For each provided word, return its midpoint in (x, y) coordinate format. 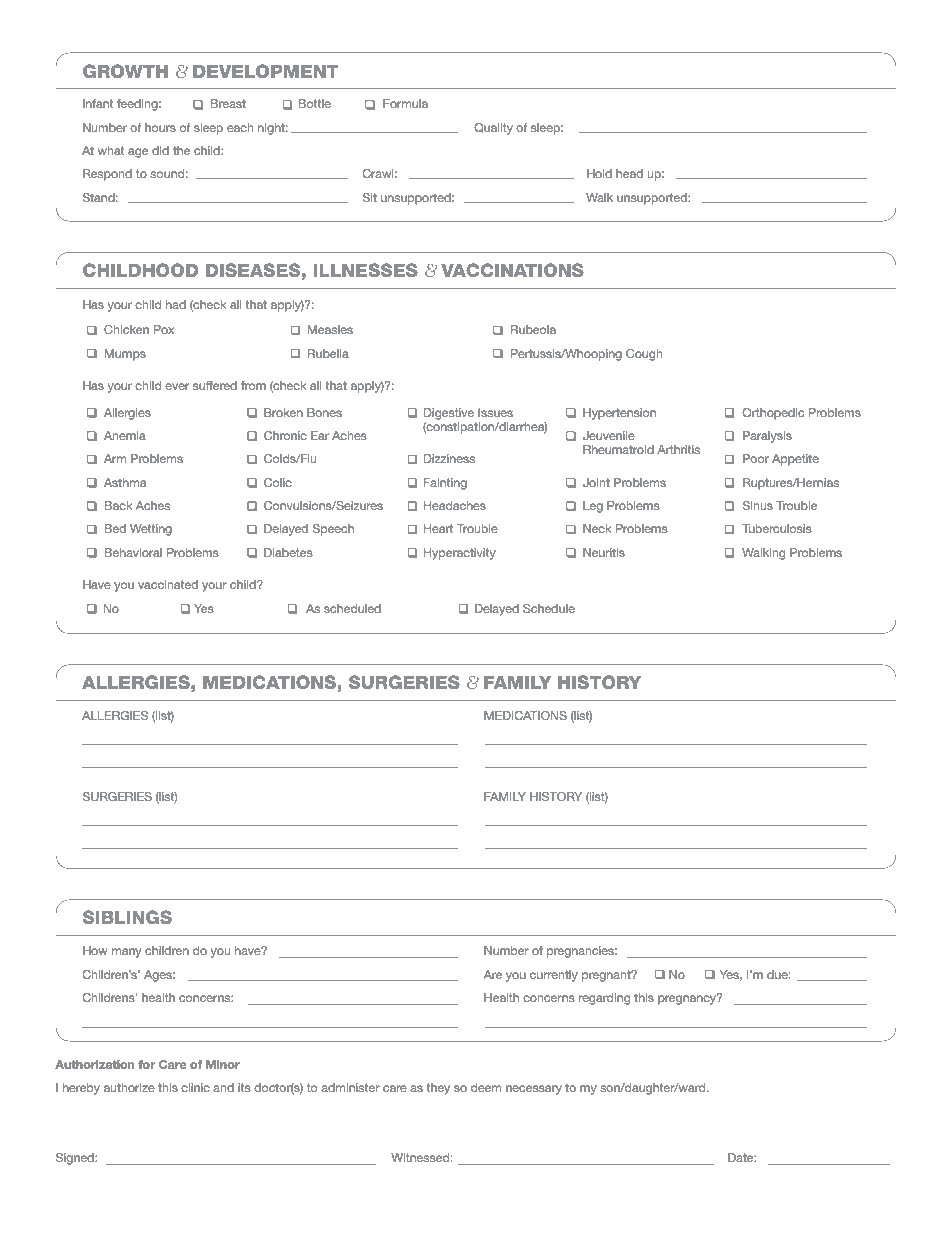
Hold (599, 173)
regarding (604, 999)
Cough (644, 355)
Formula (405, 103)
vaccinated (168, 584)
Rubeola (533, 329)
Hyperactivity (460, 554)
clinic (195, 1087)
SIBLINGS (127, 917)
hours (160, 127)
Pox (164, 329)
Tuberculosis (777, 528)
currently (554, 976)
